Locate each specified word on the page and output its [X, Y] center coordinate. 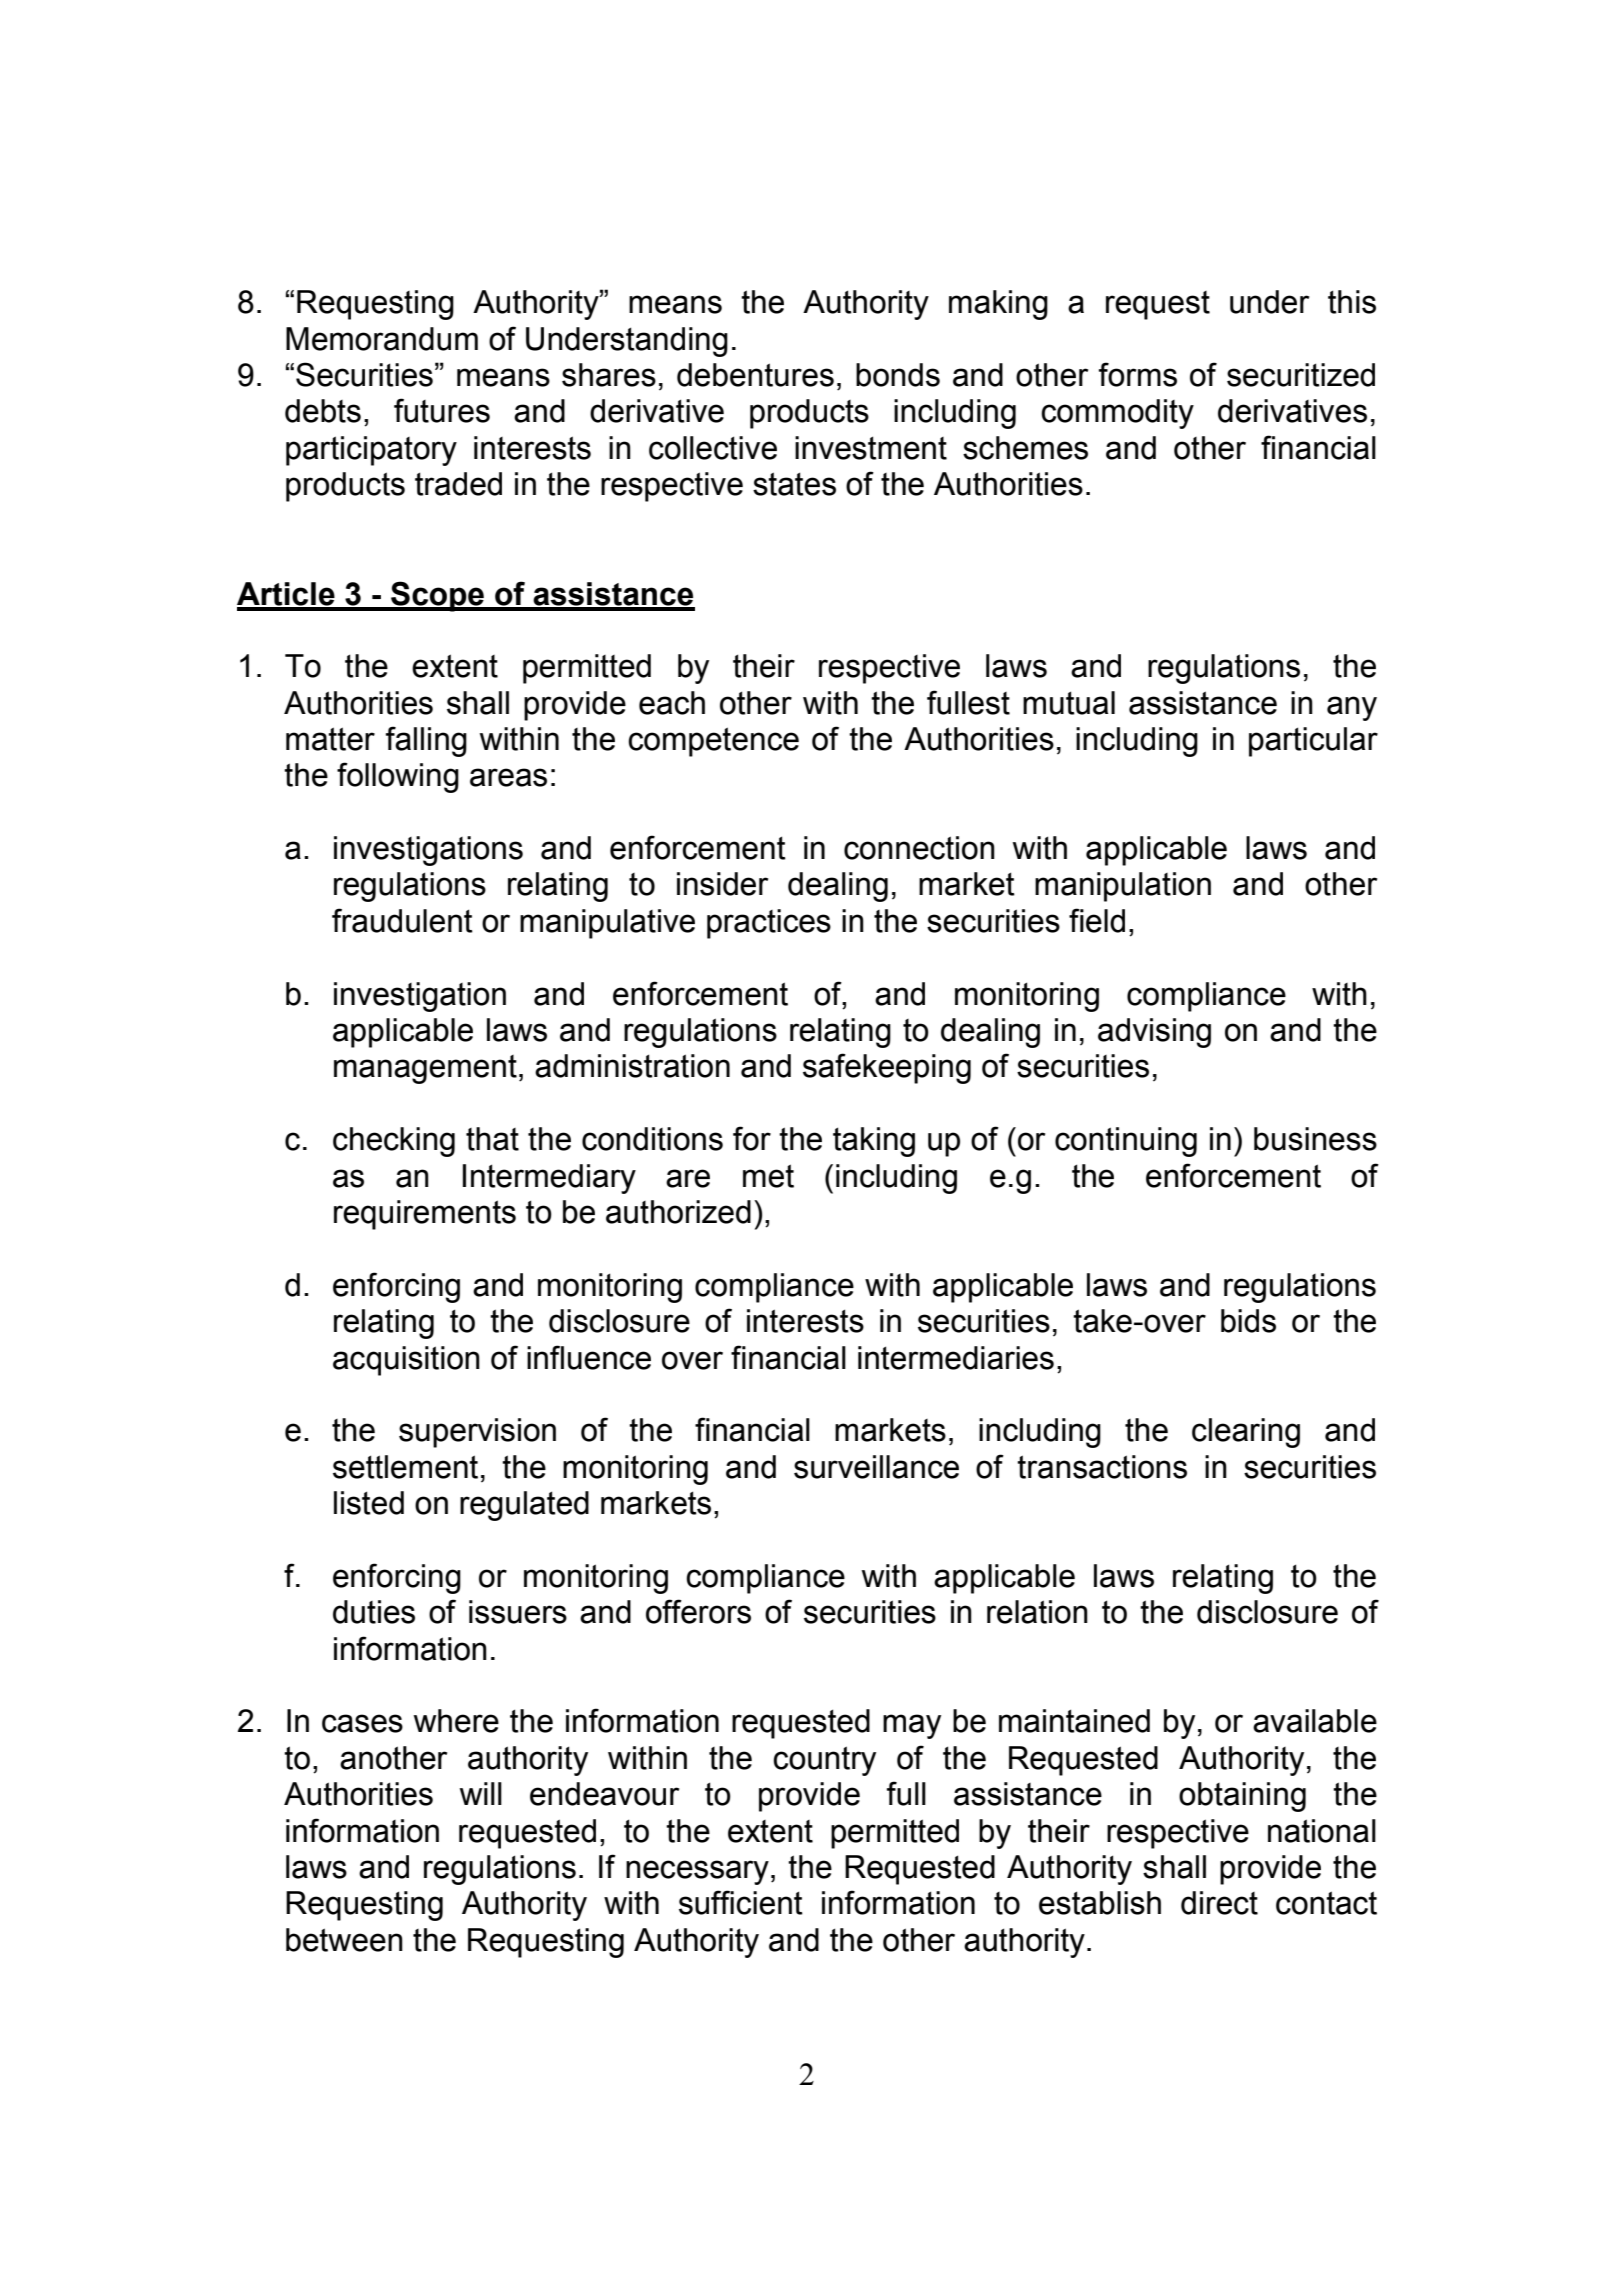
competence [713, 742]
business [1315, 1139]
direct [1219, 1903]
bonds [898, 375]
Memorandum [382, 339]
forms [1138, 374]
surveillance [876, 1467]
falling [426, 741]
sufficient [741, 1902]
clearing [1246, 1433]
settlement [405, 1467]
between [344, 1940]
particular [1313, 742]
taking [874, 1142]
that [492, 1139]
